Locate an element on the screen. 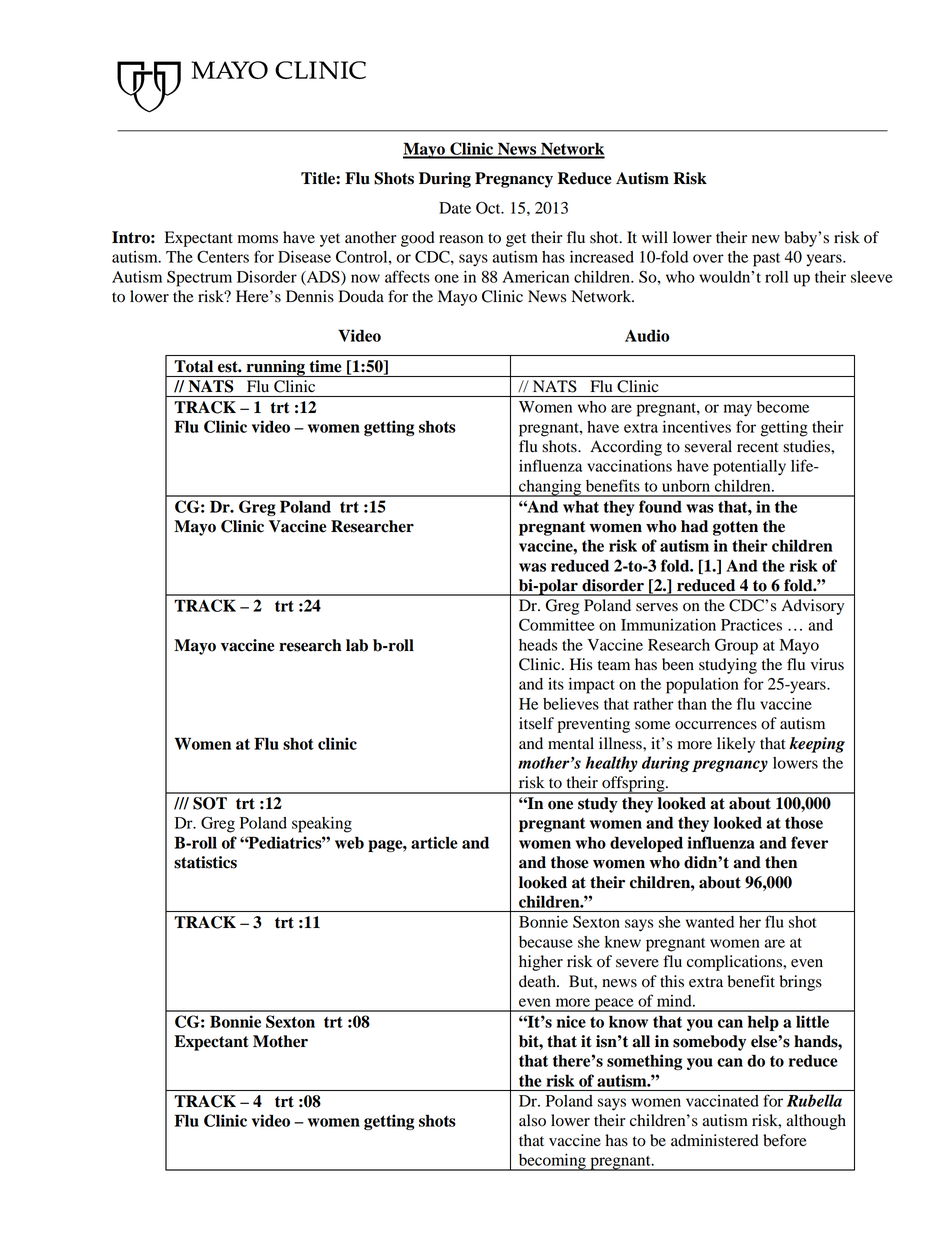 Image resolution: width=952 pixels, height=1233 pixels. moms is located at coordinates (258, 239).
